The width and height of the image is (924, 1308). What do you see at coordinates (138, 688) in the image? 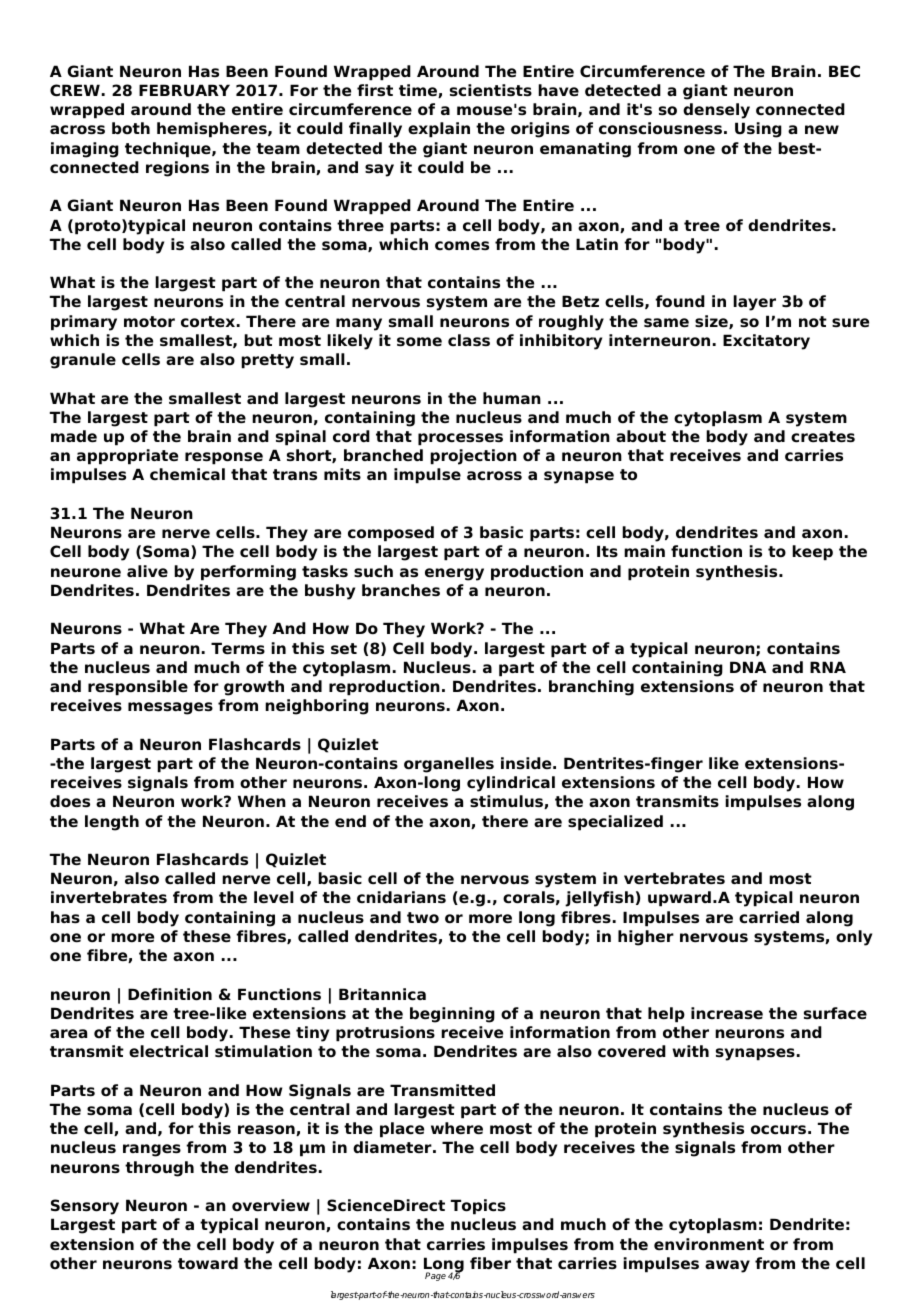
I see `responsible` at bounding box center [138, 688].
